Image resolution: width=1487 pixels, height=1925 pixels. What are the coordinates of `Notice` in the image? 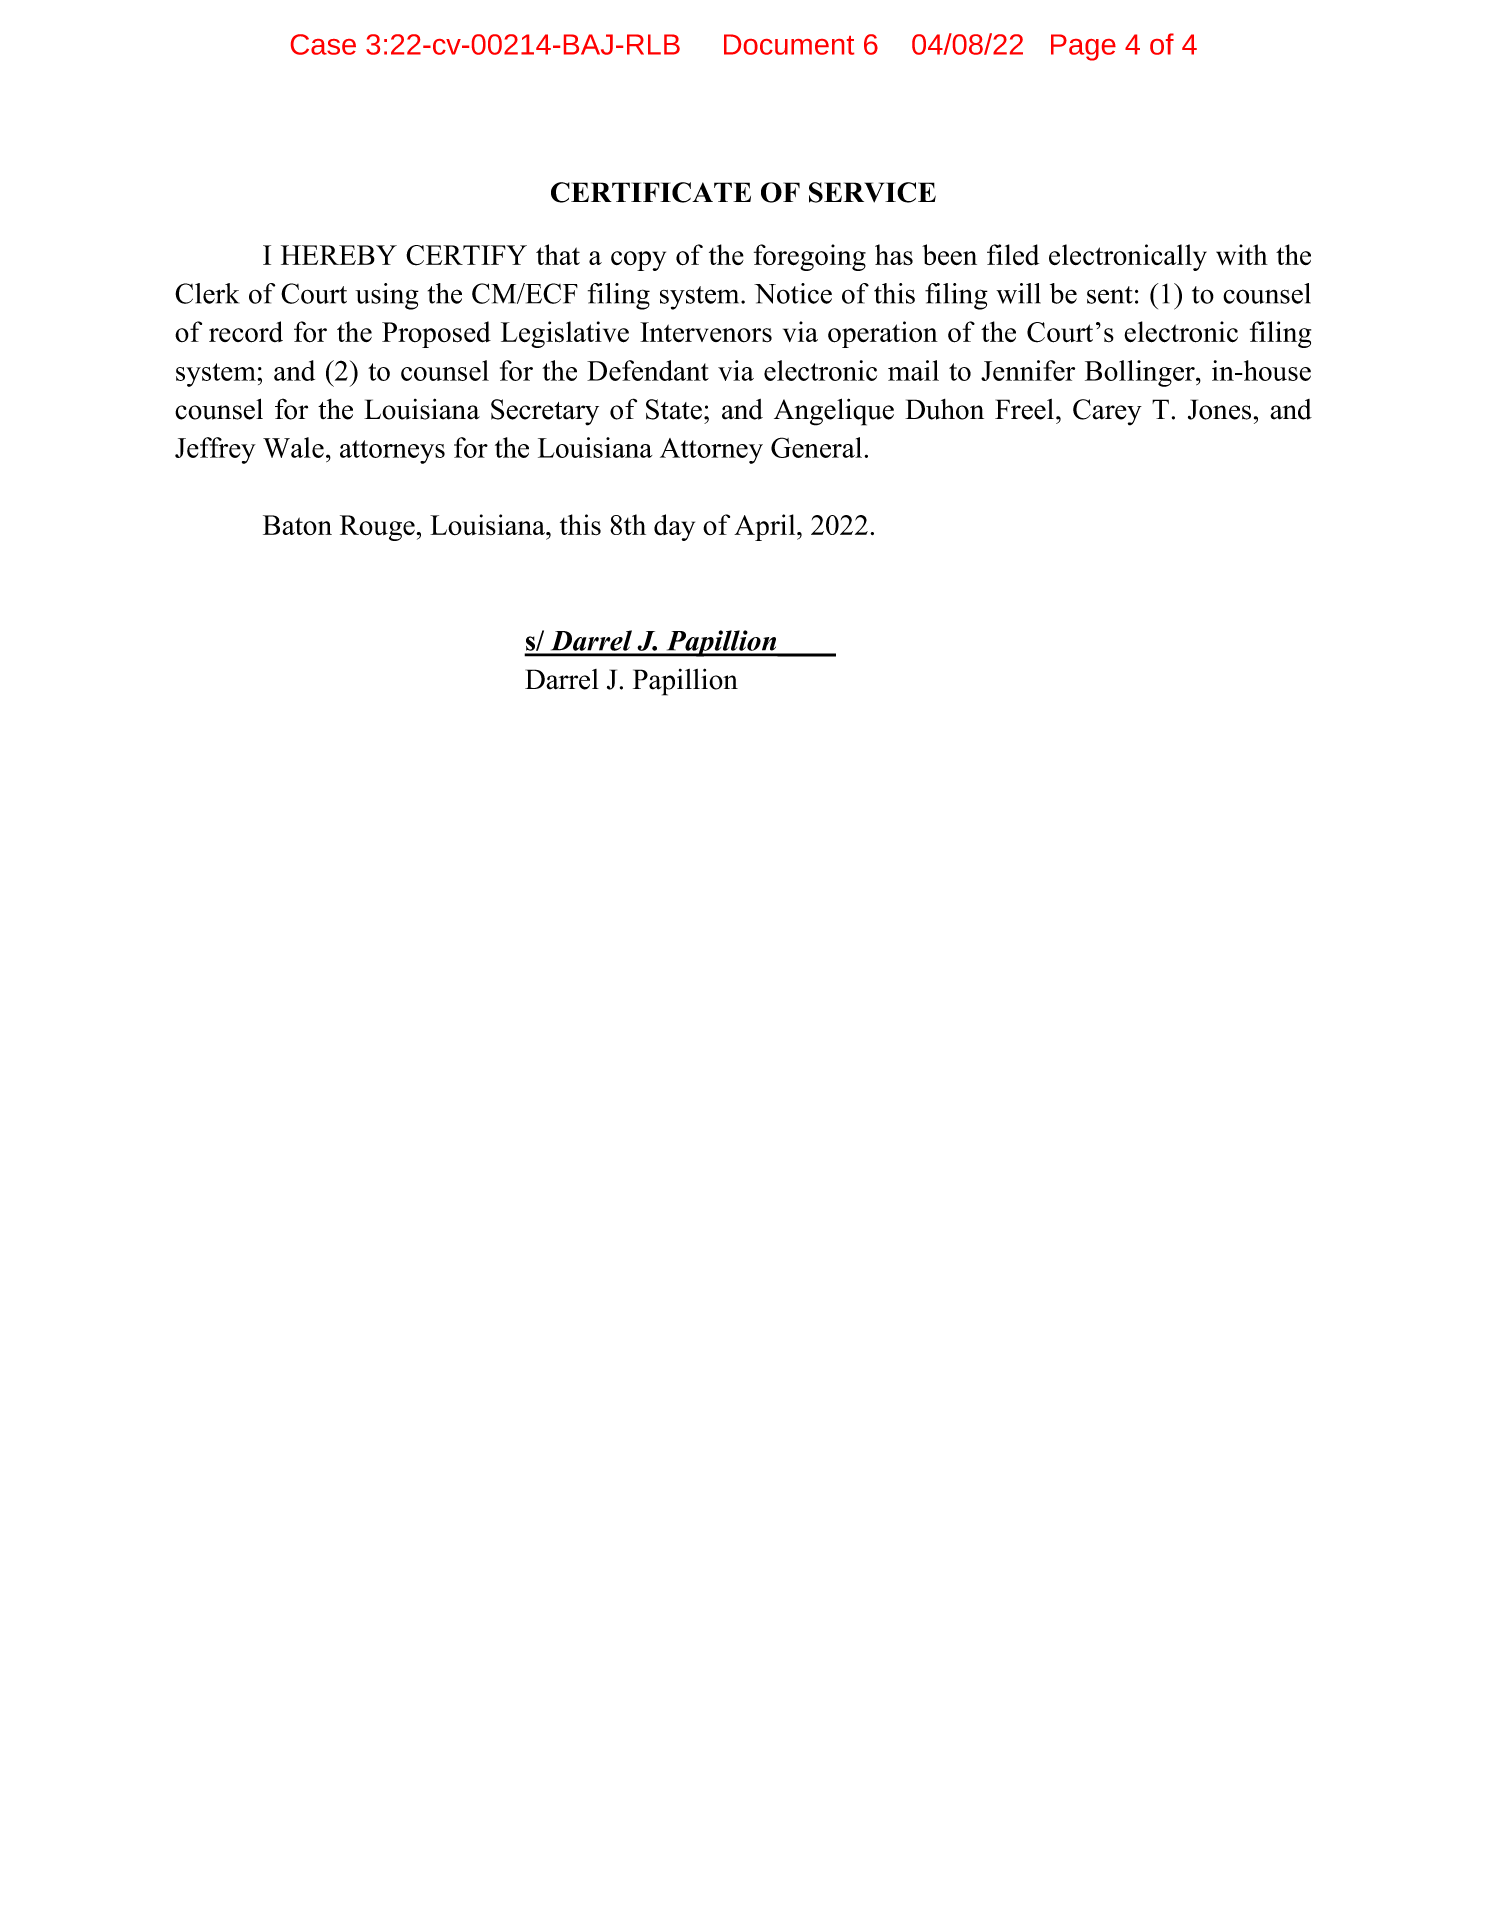 It's located at (793, 293).
